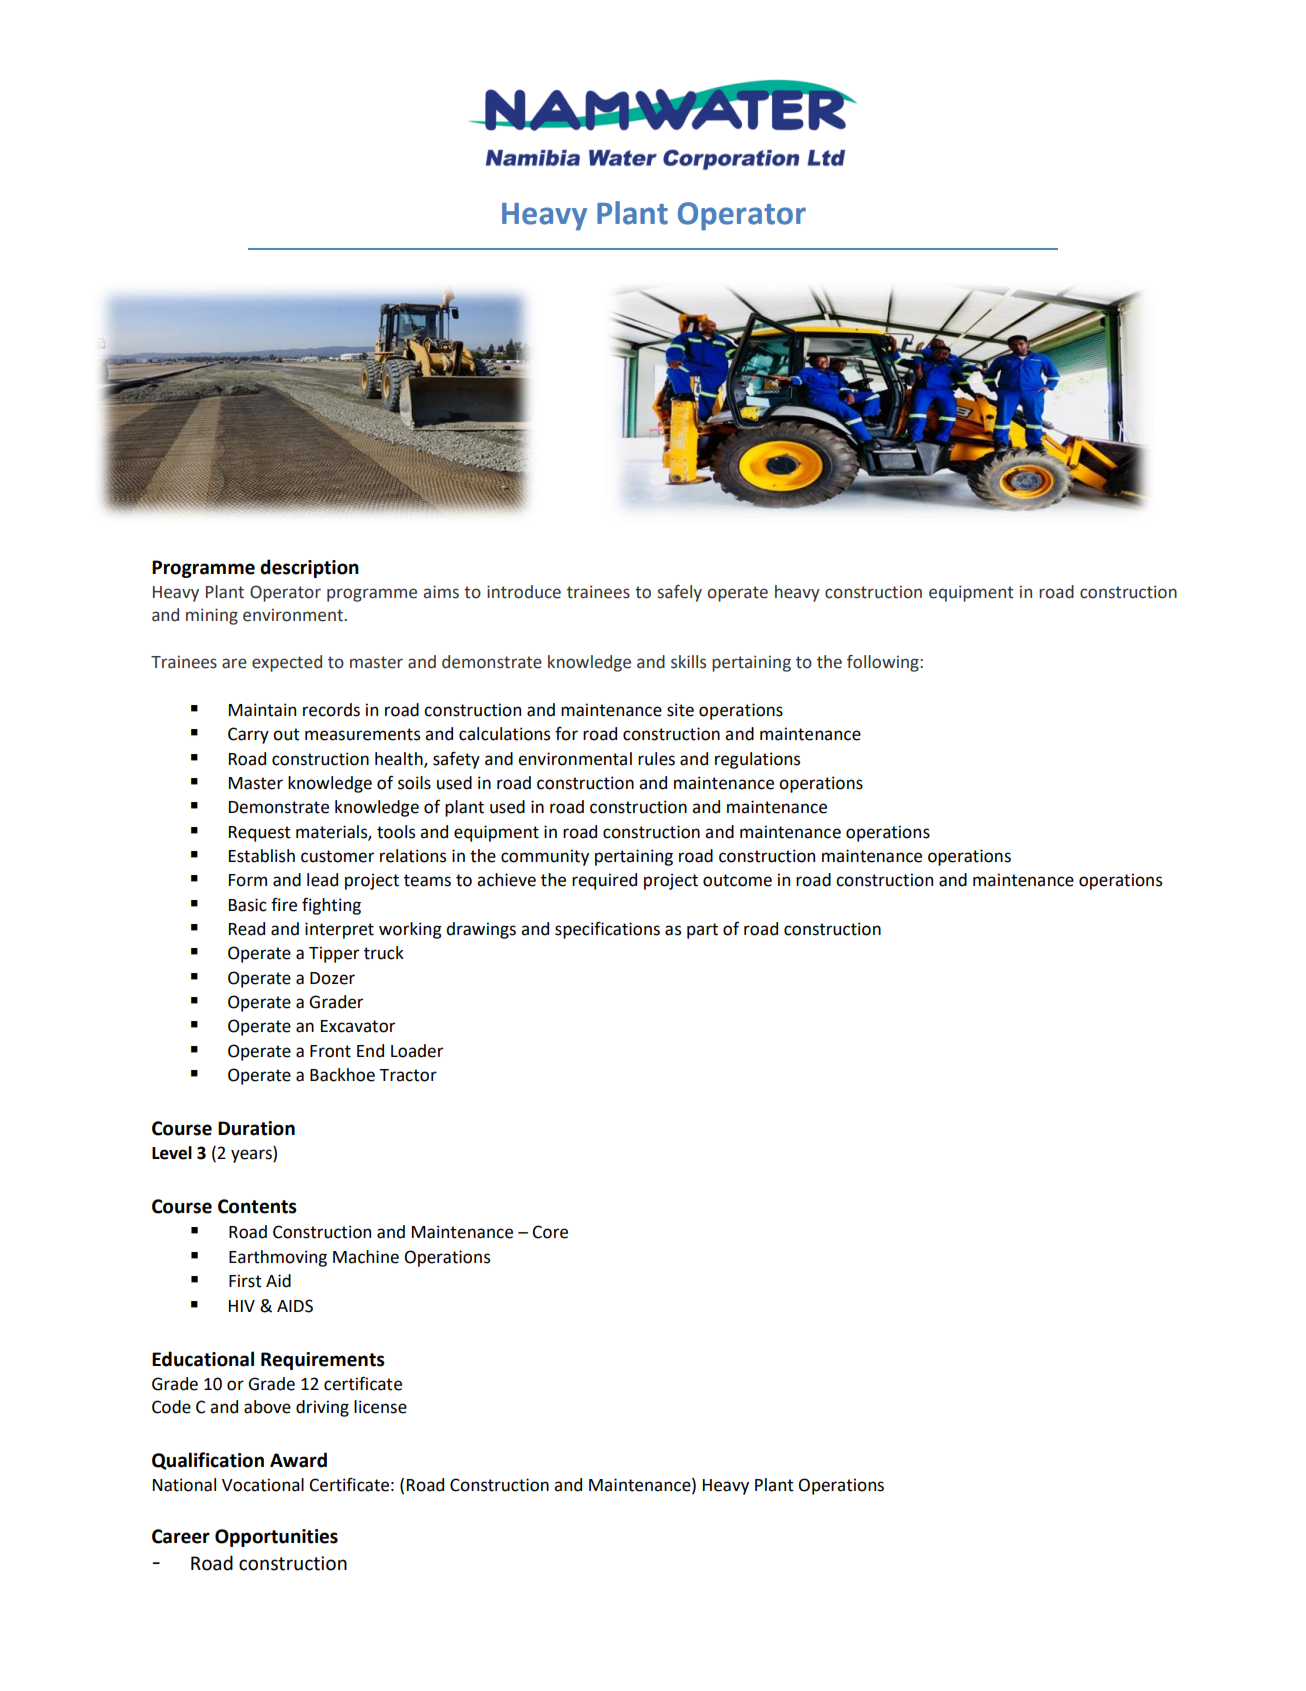 This page has width=1306, height=1691. Describe the element at coordinates (737, 880) in the page. I see `outcome` at that location.
